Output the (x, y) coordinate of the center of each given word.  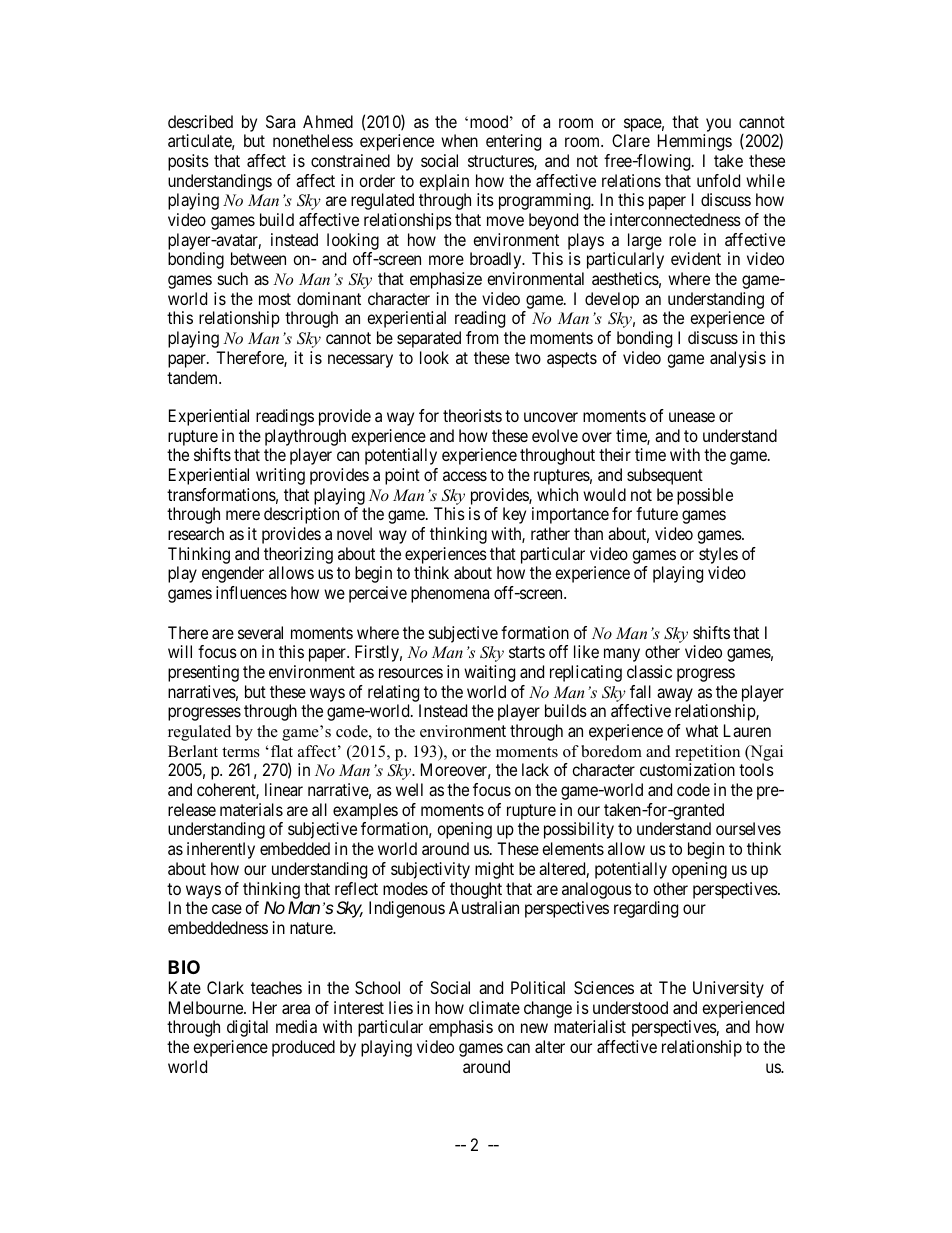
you (718, 125)
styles (718, 557)
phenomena (450, 594)
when (459, 140)
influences (251, 592)
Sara (280, 121)
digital (247, 1028)
